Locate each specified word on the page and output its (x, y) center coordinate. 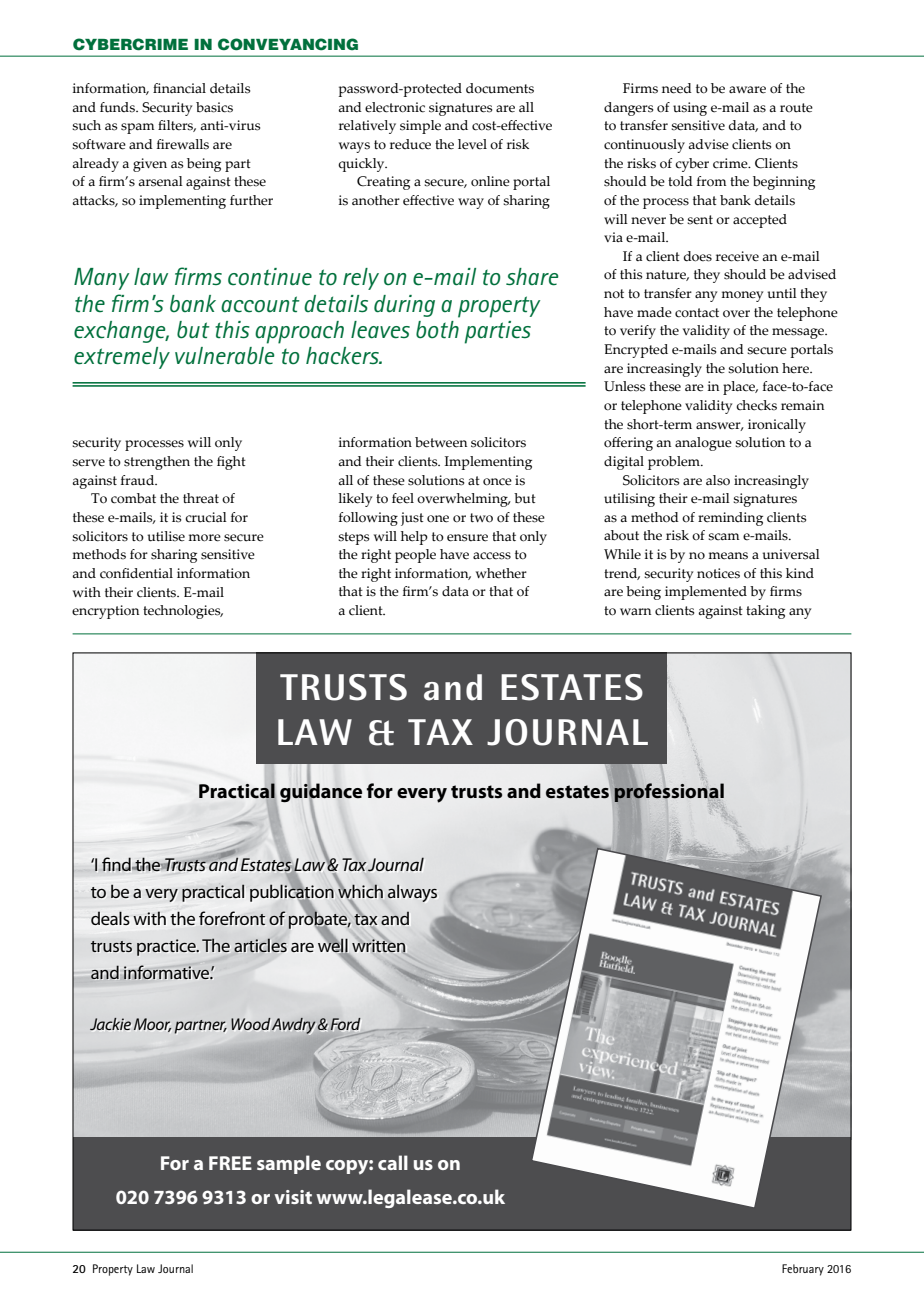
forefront (232, 918)
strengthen (157, 463)
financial (179, 88)
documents (500, 88)
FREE (230, 1163)
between (441, 442)
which (360, 892)
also (718, 480)
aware (747, 90)
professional (669, 793)
